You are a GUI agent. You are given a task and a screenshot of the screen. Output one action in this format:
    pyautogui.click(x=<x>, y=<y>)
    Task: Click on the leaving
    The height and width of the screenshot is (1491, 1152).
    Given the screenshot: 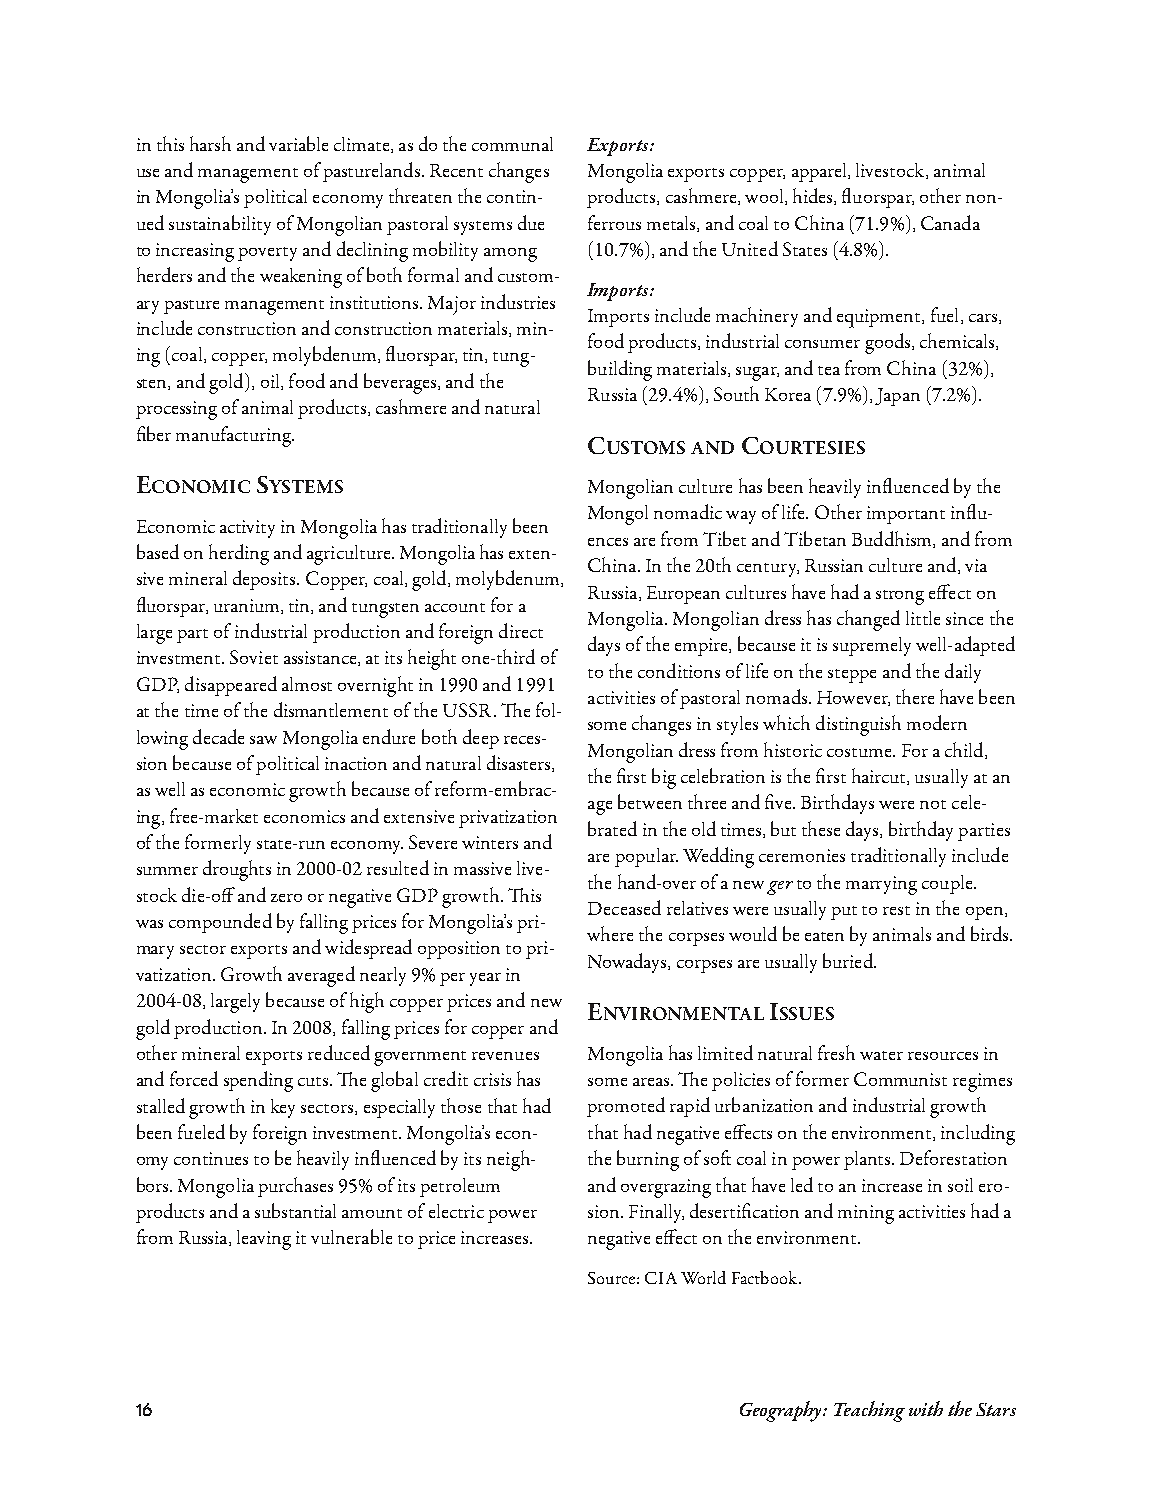 What is the action you would take?
    pyautogui.click(x=264, y=1240)
